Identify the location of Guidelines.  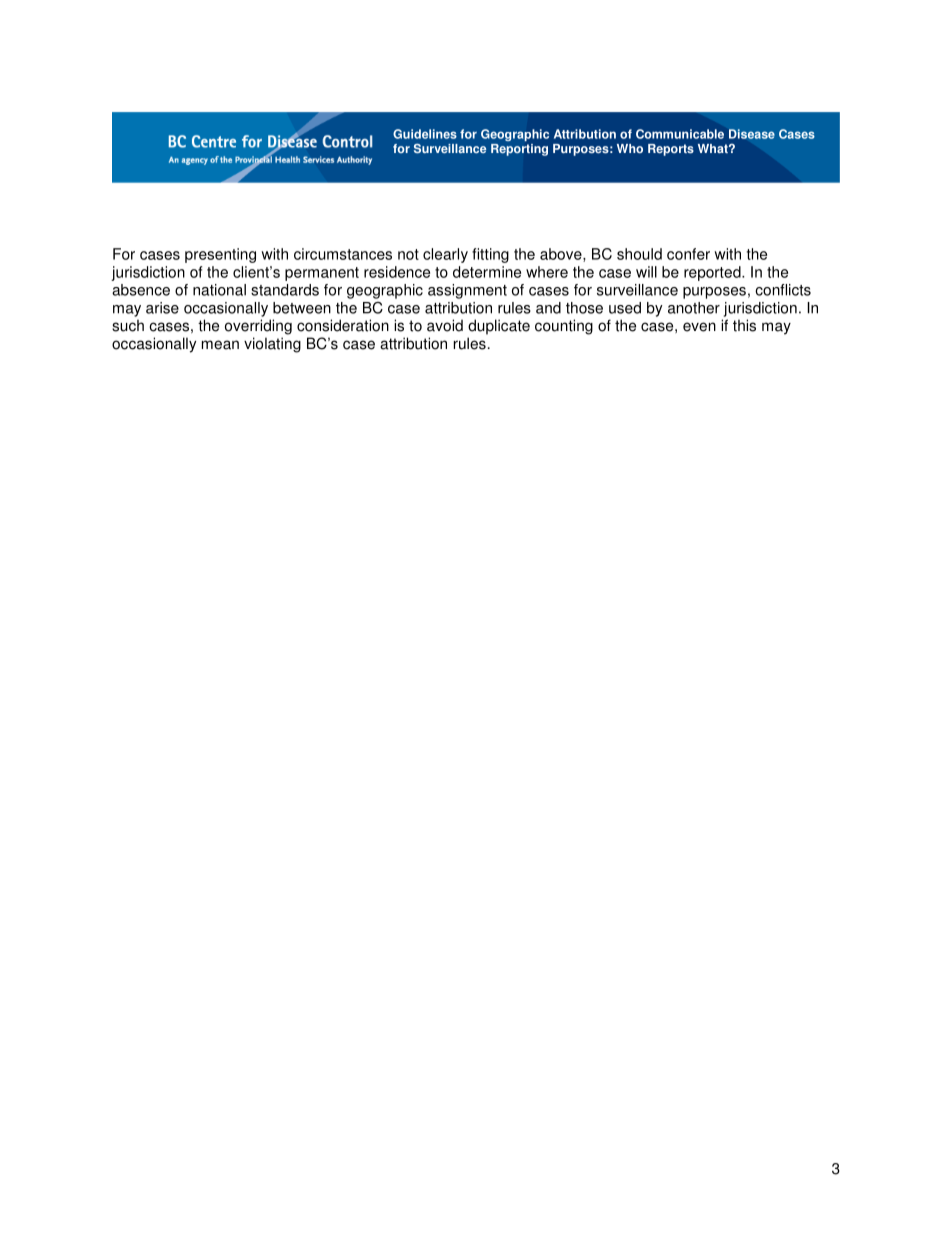
(425, 134).
